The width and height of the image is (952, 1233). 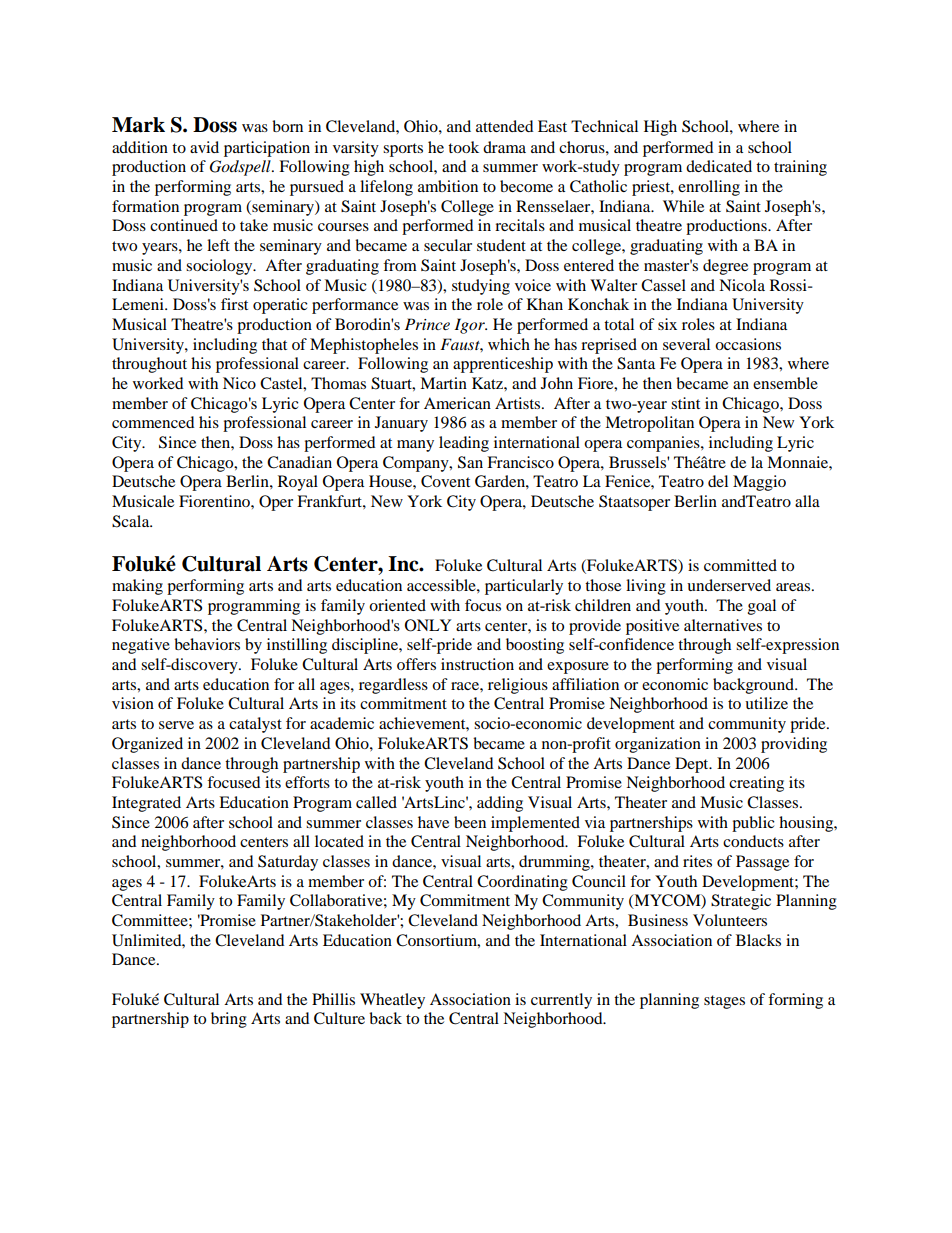 I want to click on instruction, so click(x=477, y=664).
